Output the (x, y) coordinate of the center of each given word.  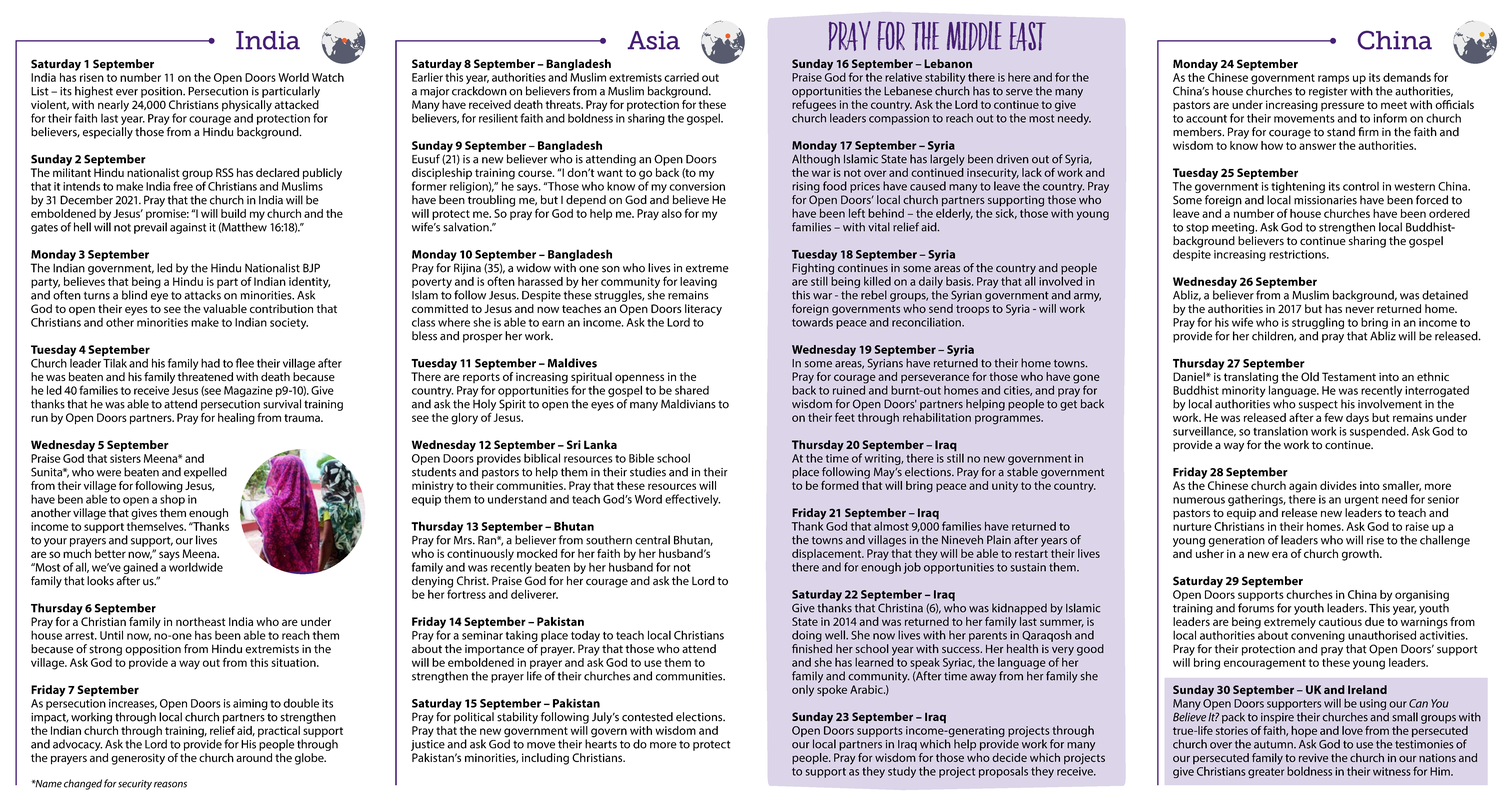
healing (236, 419)
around (254, 757)
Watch (328, 77)
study (902, 772)
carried (681, 77)
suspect (1318, 405)
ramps (1333, 79)
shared (692, 390)
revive (1313, 757)
